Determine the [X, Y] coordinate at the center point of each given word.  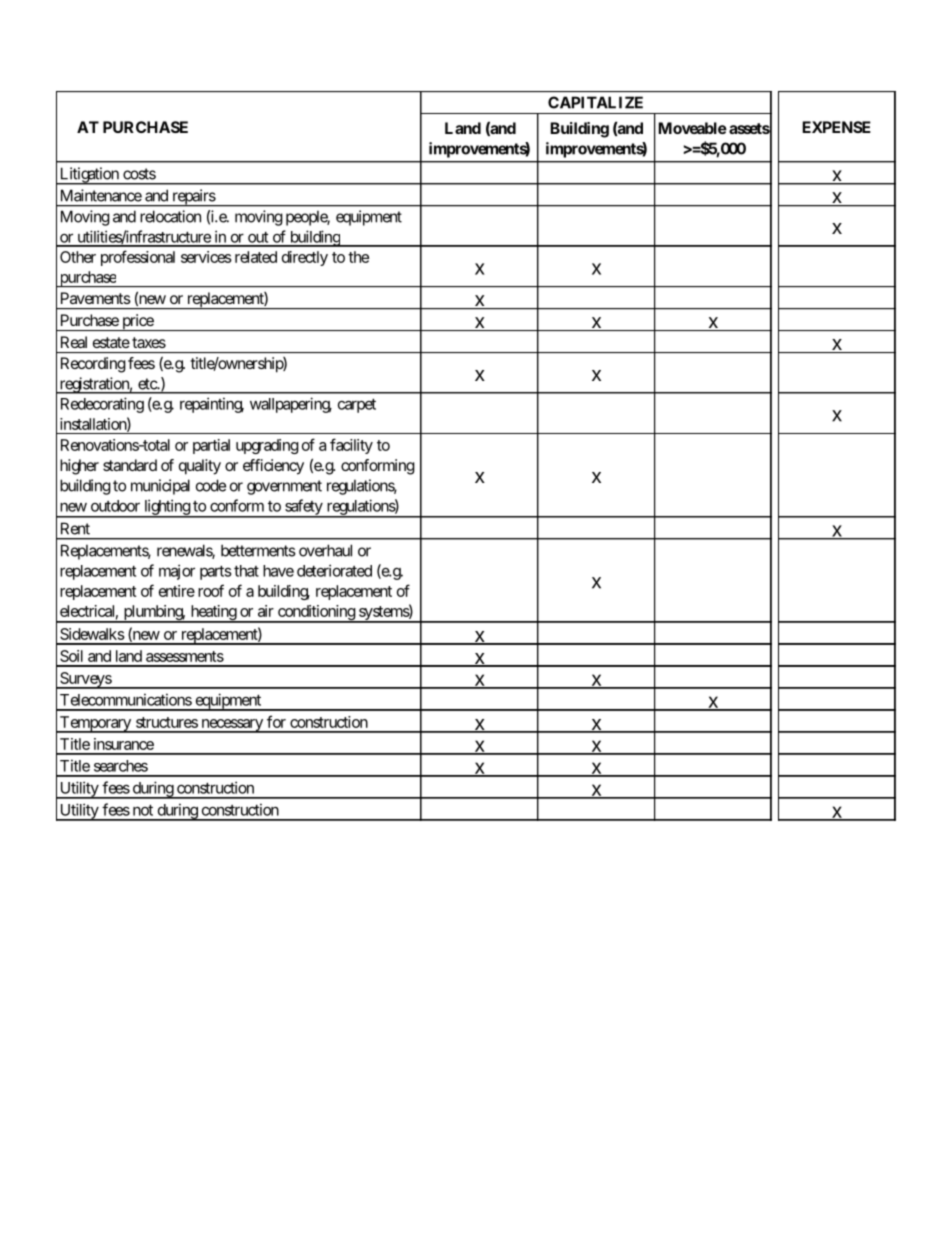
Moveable [692, 128]
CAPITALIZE [595, 102]
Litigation [89, 176]
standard [130, 465]
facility [351, 446]
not [143, 810]
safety [303, 508]
